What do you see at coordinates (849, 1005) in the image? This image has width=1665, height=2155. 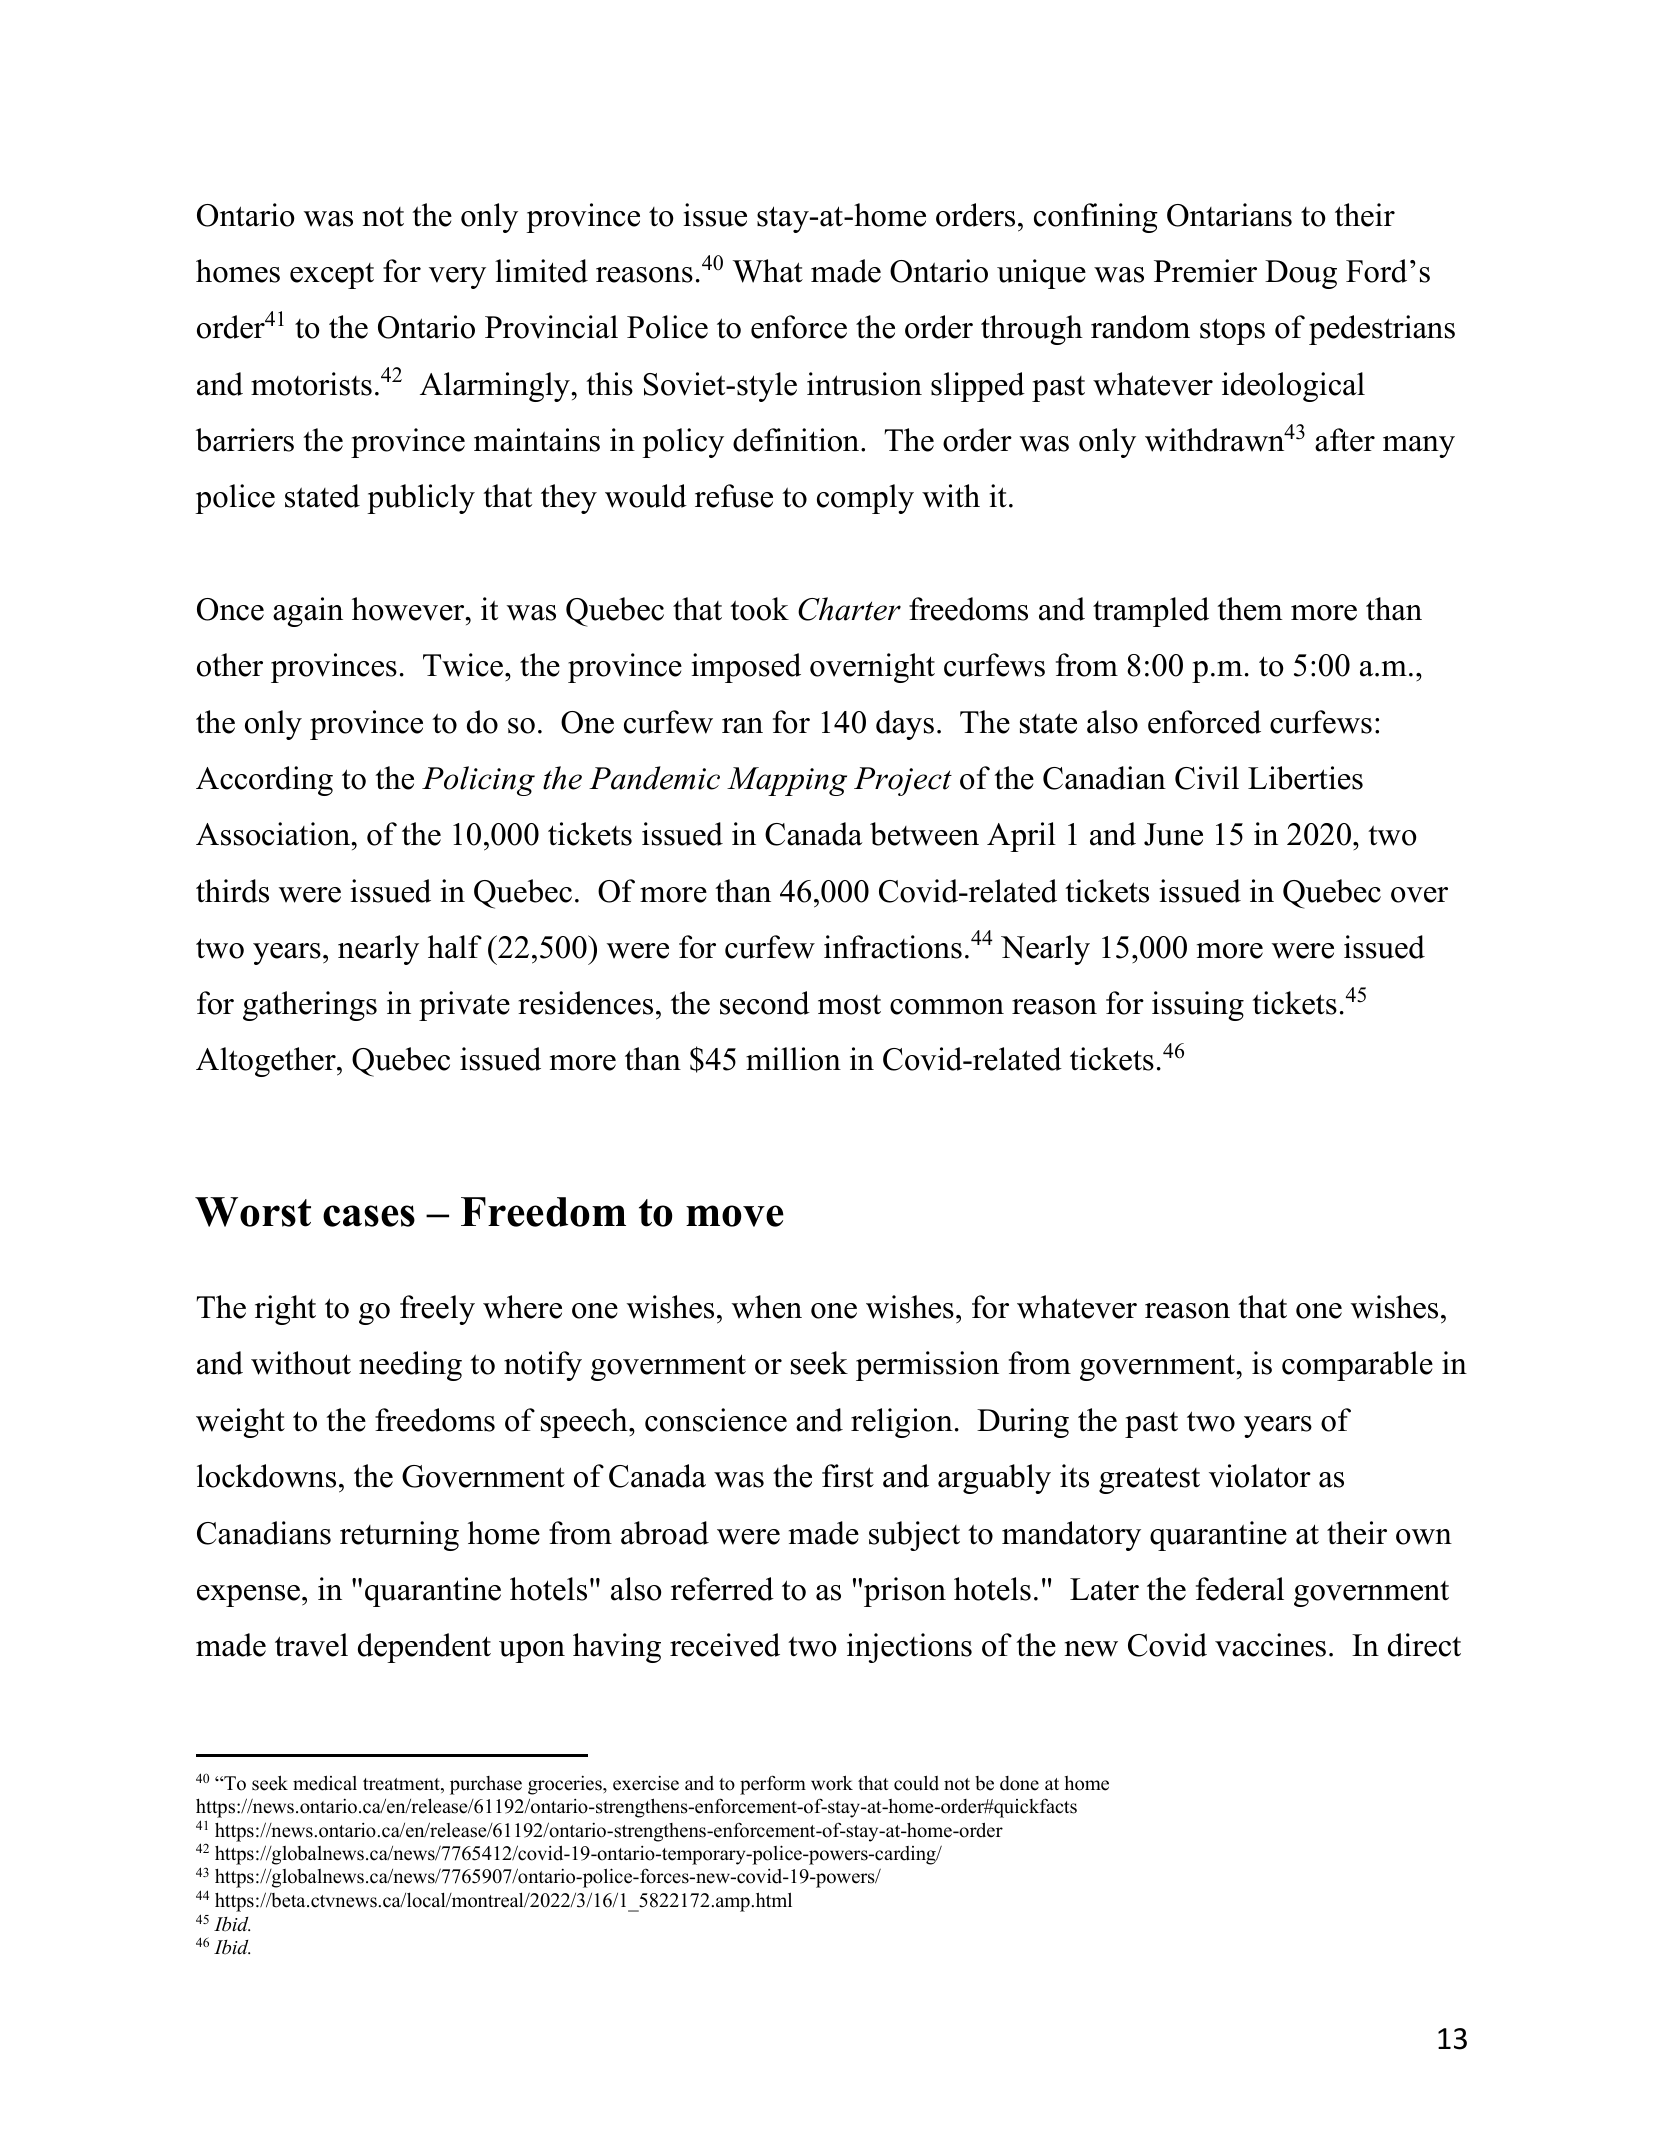 I see `most` at bounding box center [849, 1005].
